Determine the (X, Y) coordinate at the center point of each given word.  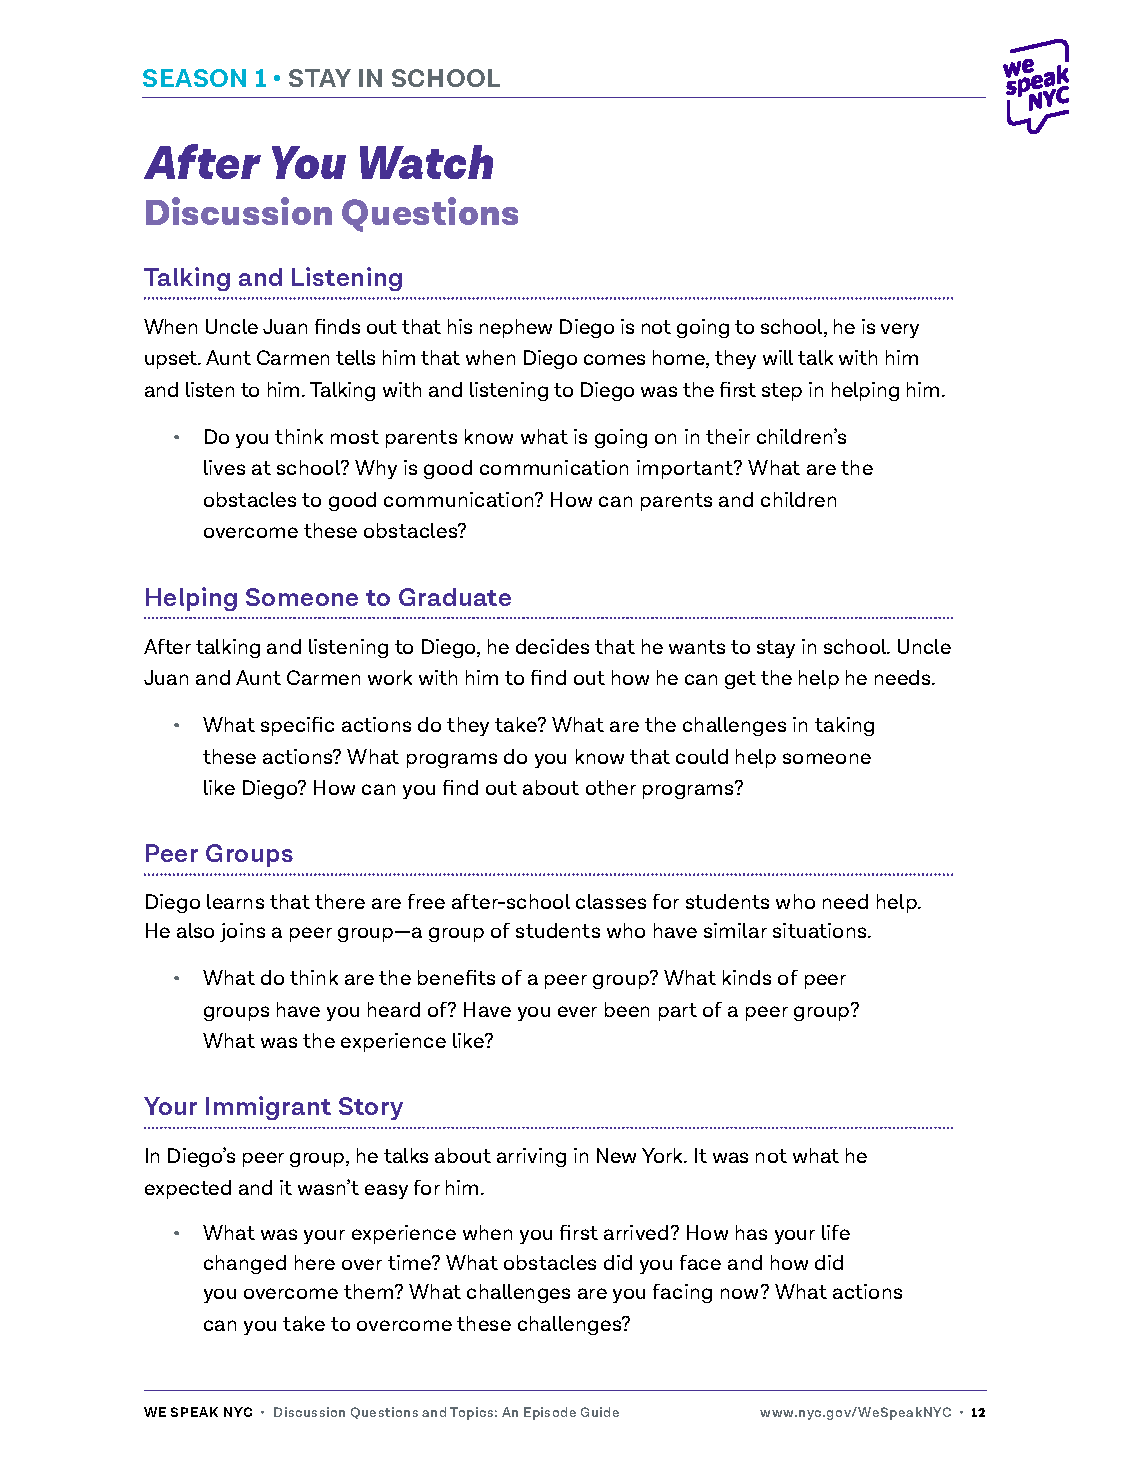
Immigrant (268, 1108)
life (836, 1232)
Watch (426, 162)
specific (297, 726)
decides (552, 646)
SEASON (194, 78)
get (740, 680)
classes (611, 901)
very (900, 330)
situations (821, 930)
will (778, 357)
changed (245, 1264)
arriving (531, 1157)
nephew (516, 328)
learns (235, 901)
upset (172, 360)
